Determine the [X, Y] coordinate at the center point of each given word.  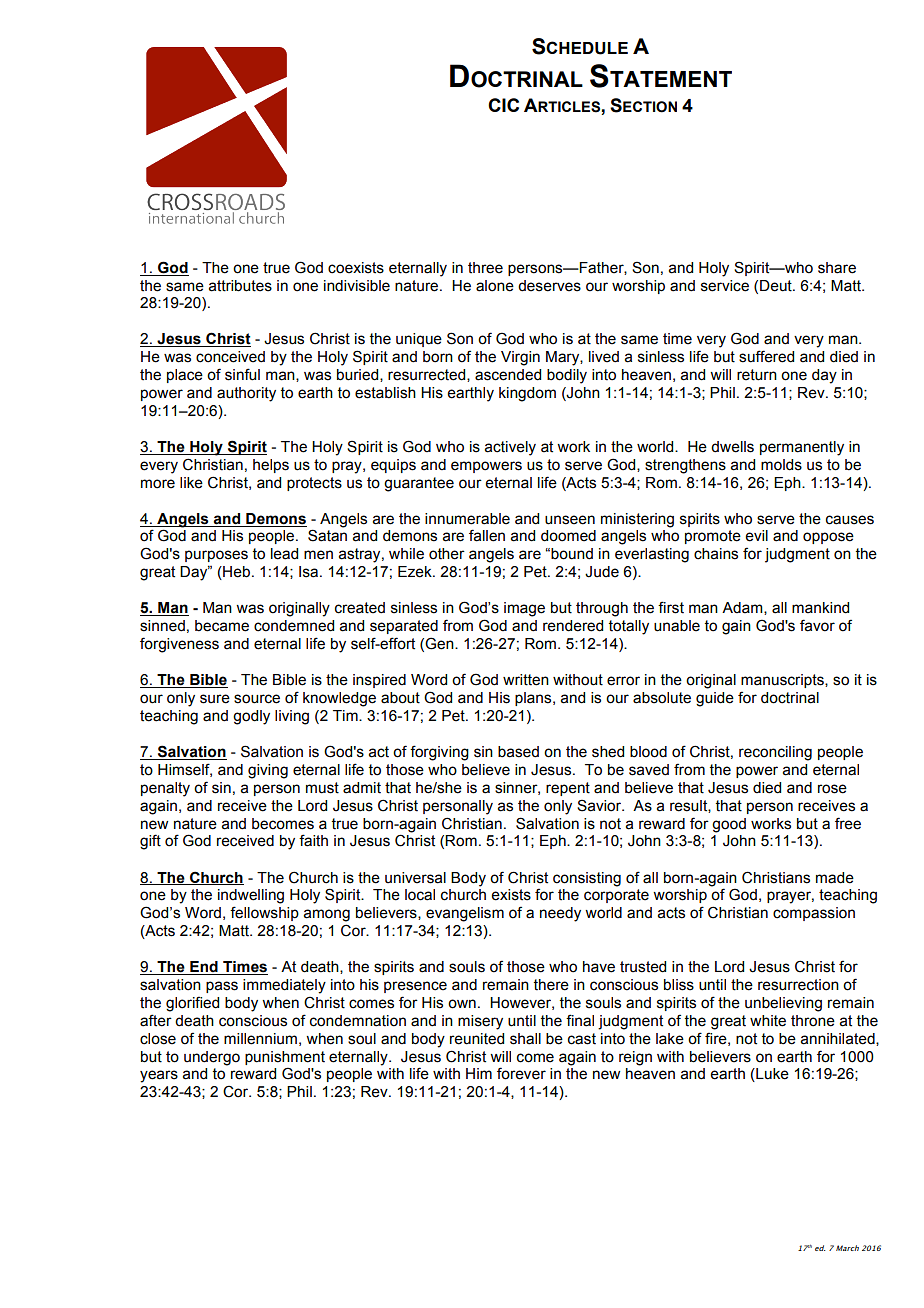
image [524, 609]
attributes [240, 286]
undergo [212, 1058]
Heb [235, 573]
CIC [503, 105]
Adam [743, 608]
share [837, 268]
